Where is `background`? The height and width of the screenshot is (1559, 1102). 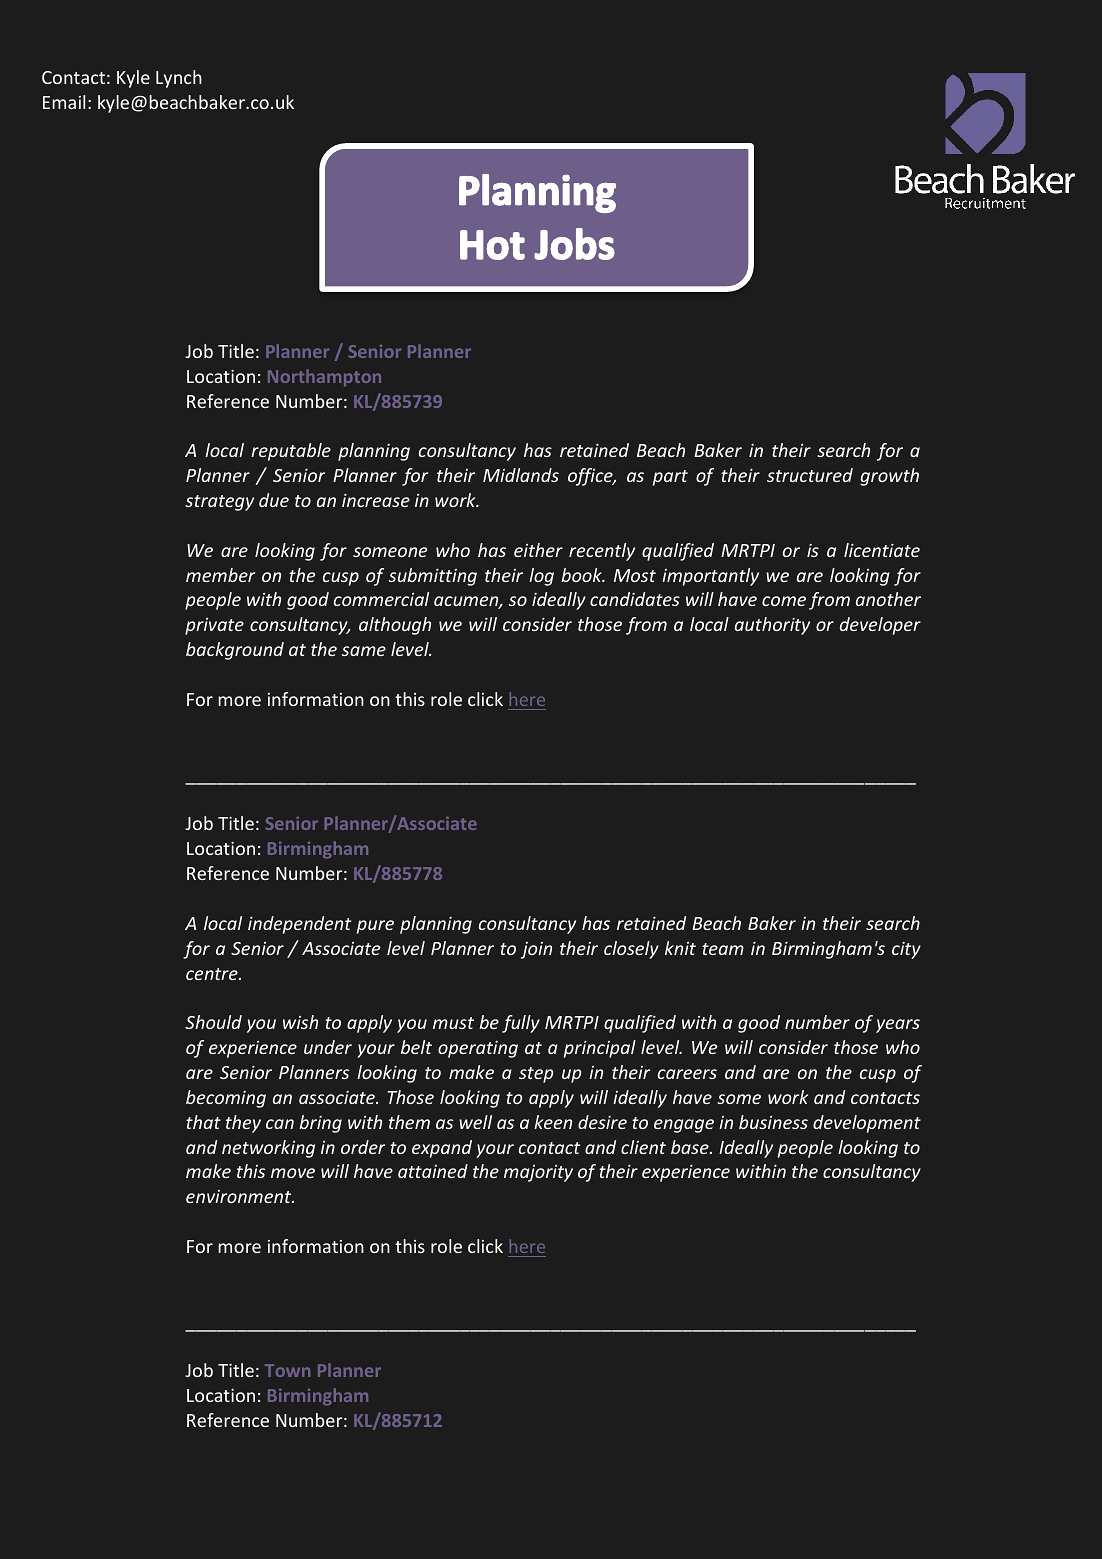 background is located at coordinates (235, 651).
